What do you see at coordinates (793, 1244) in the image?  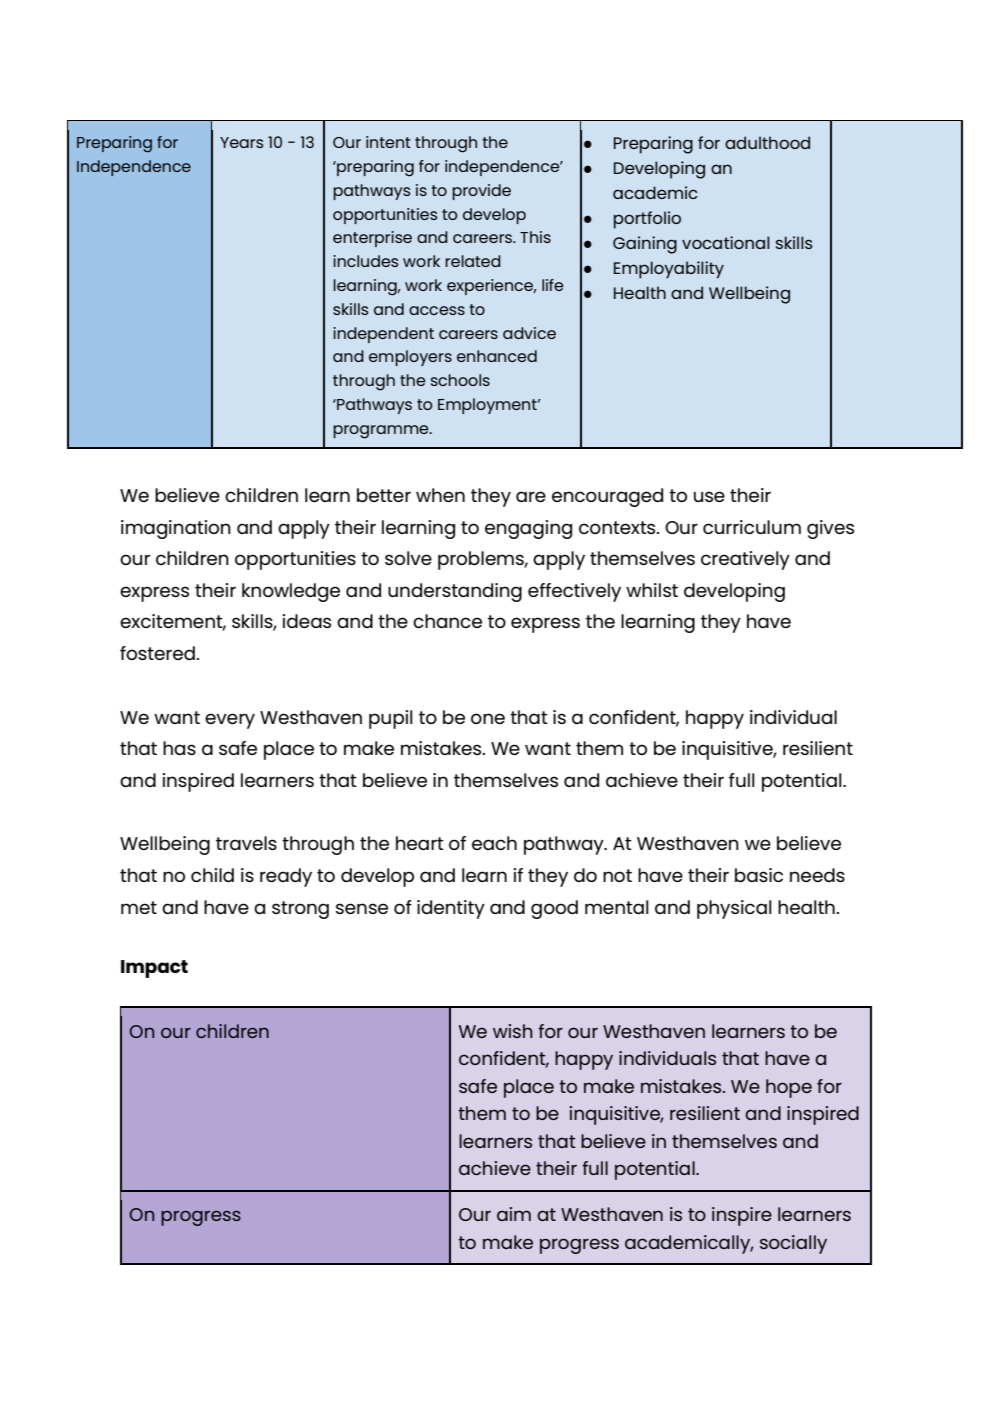 I see `socially` at bounding box center [793, 1244].
